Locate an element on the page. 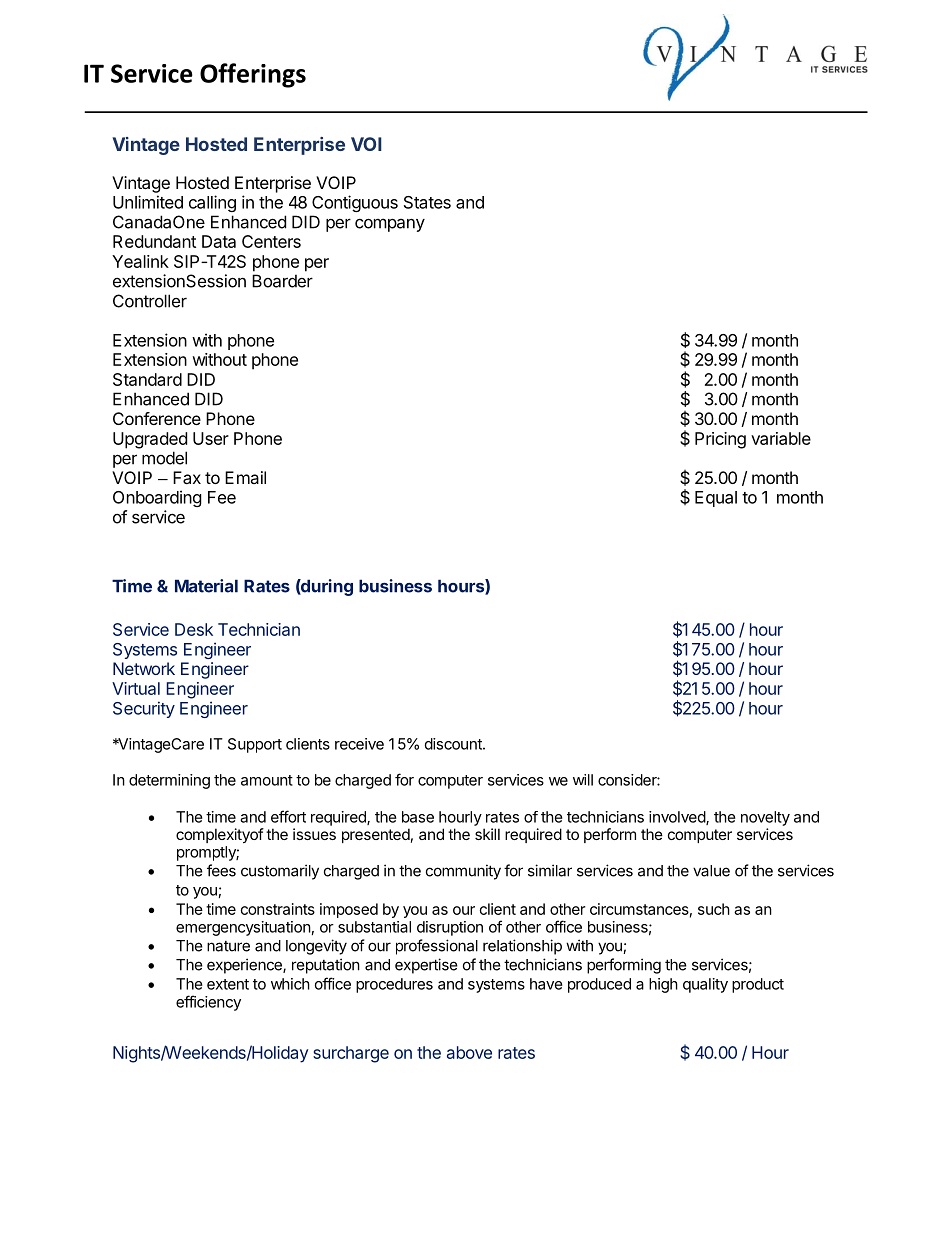 Image resolution: width=952 pixels, height=1233 pixels. base is located at coordinates (418, 817).
